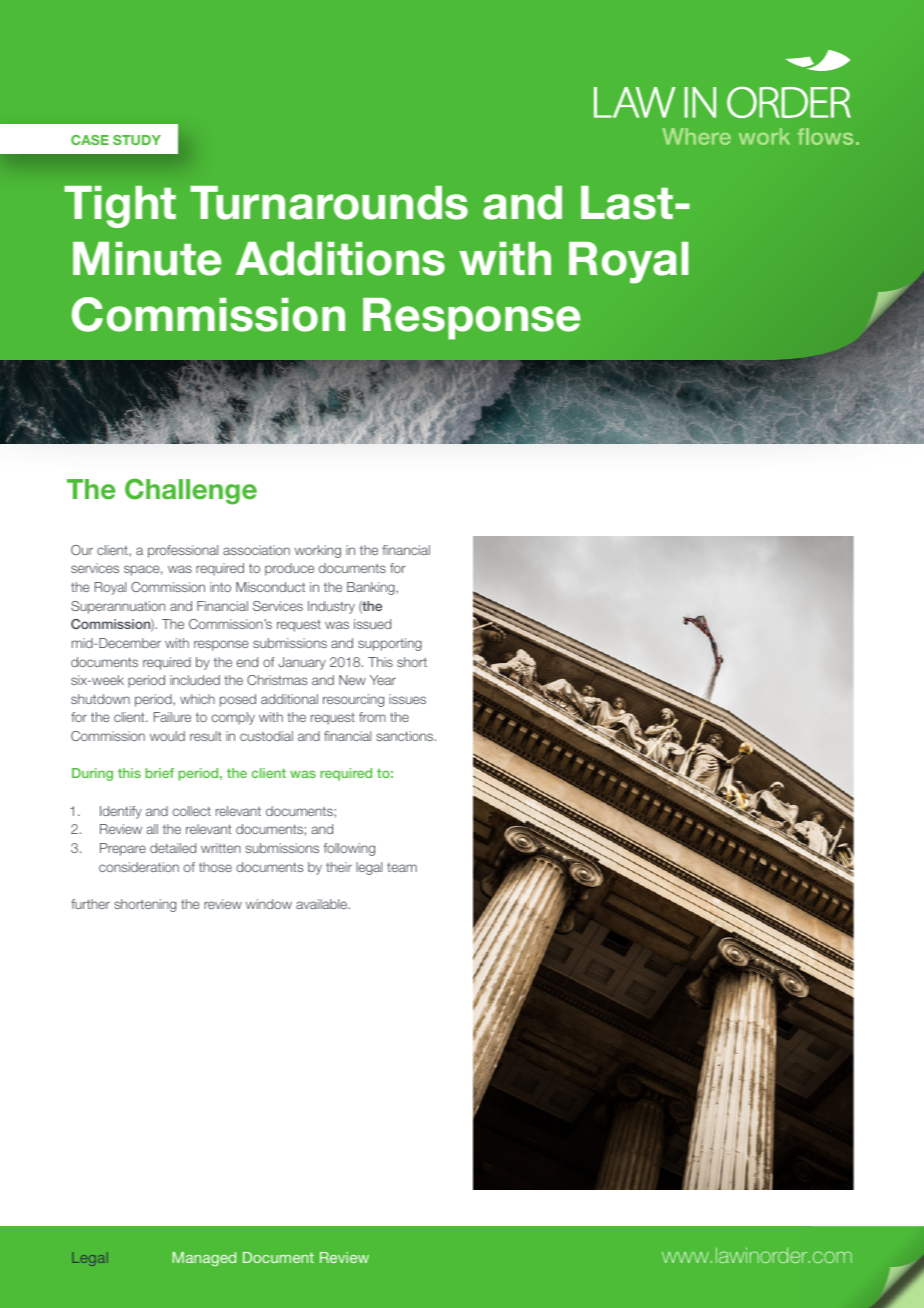 Image resolution: width=924 pixels, height=1308 pixels. Describe the element at coordinates (120, 207) in the document. I see `Tight` at that location.
